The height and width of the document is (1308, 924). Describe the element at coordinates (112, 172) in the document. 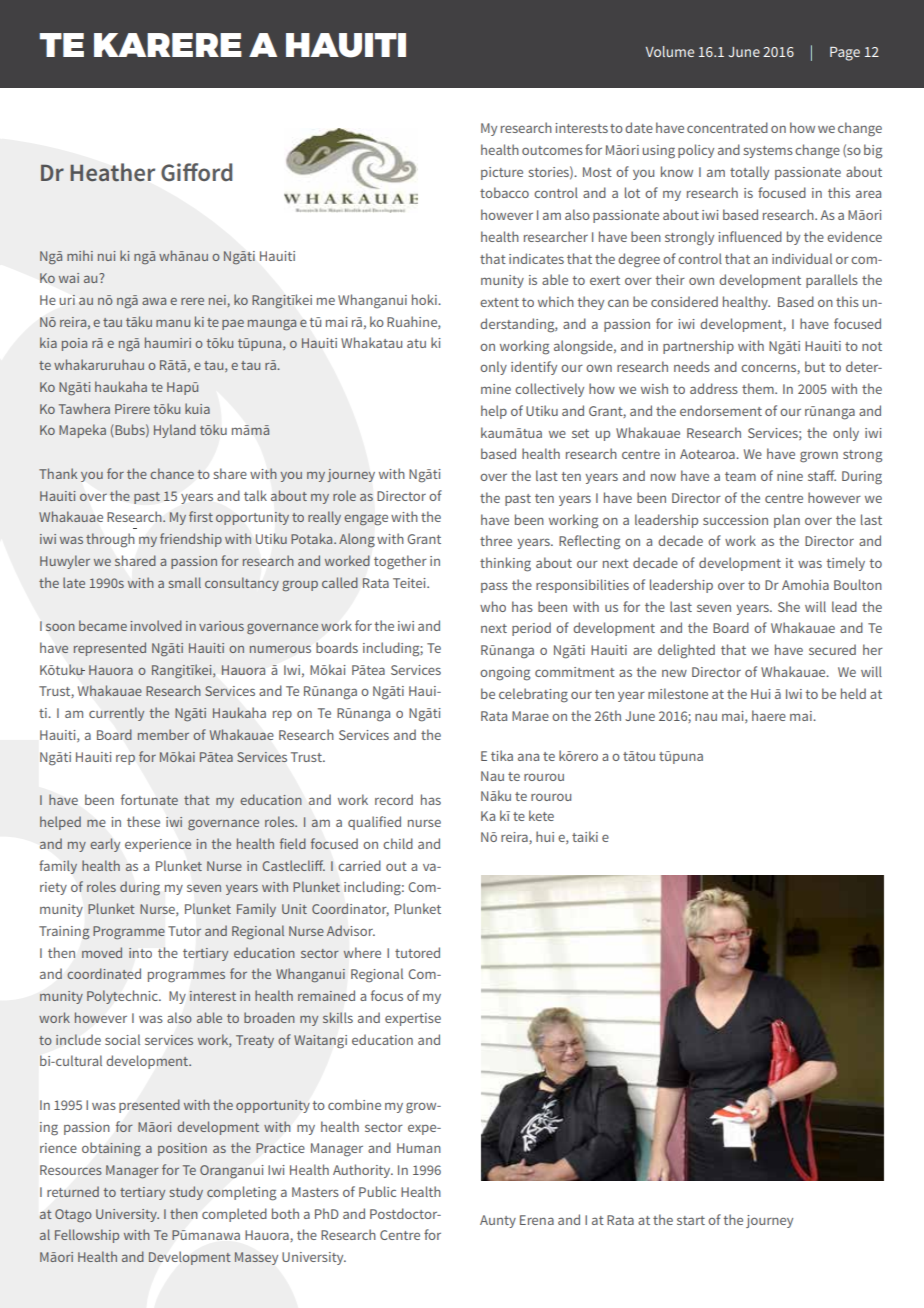

I see `Heather` at that location.
